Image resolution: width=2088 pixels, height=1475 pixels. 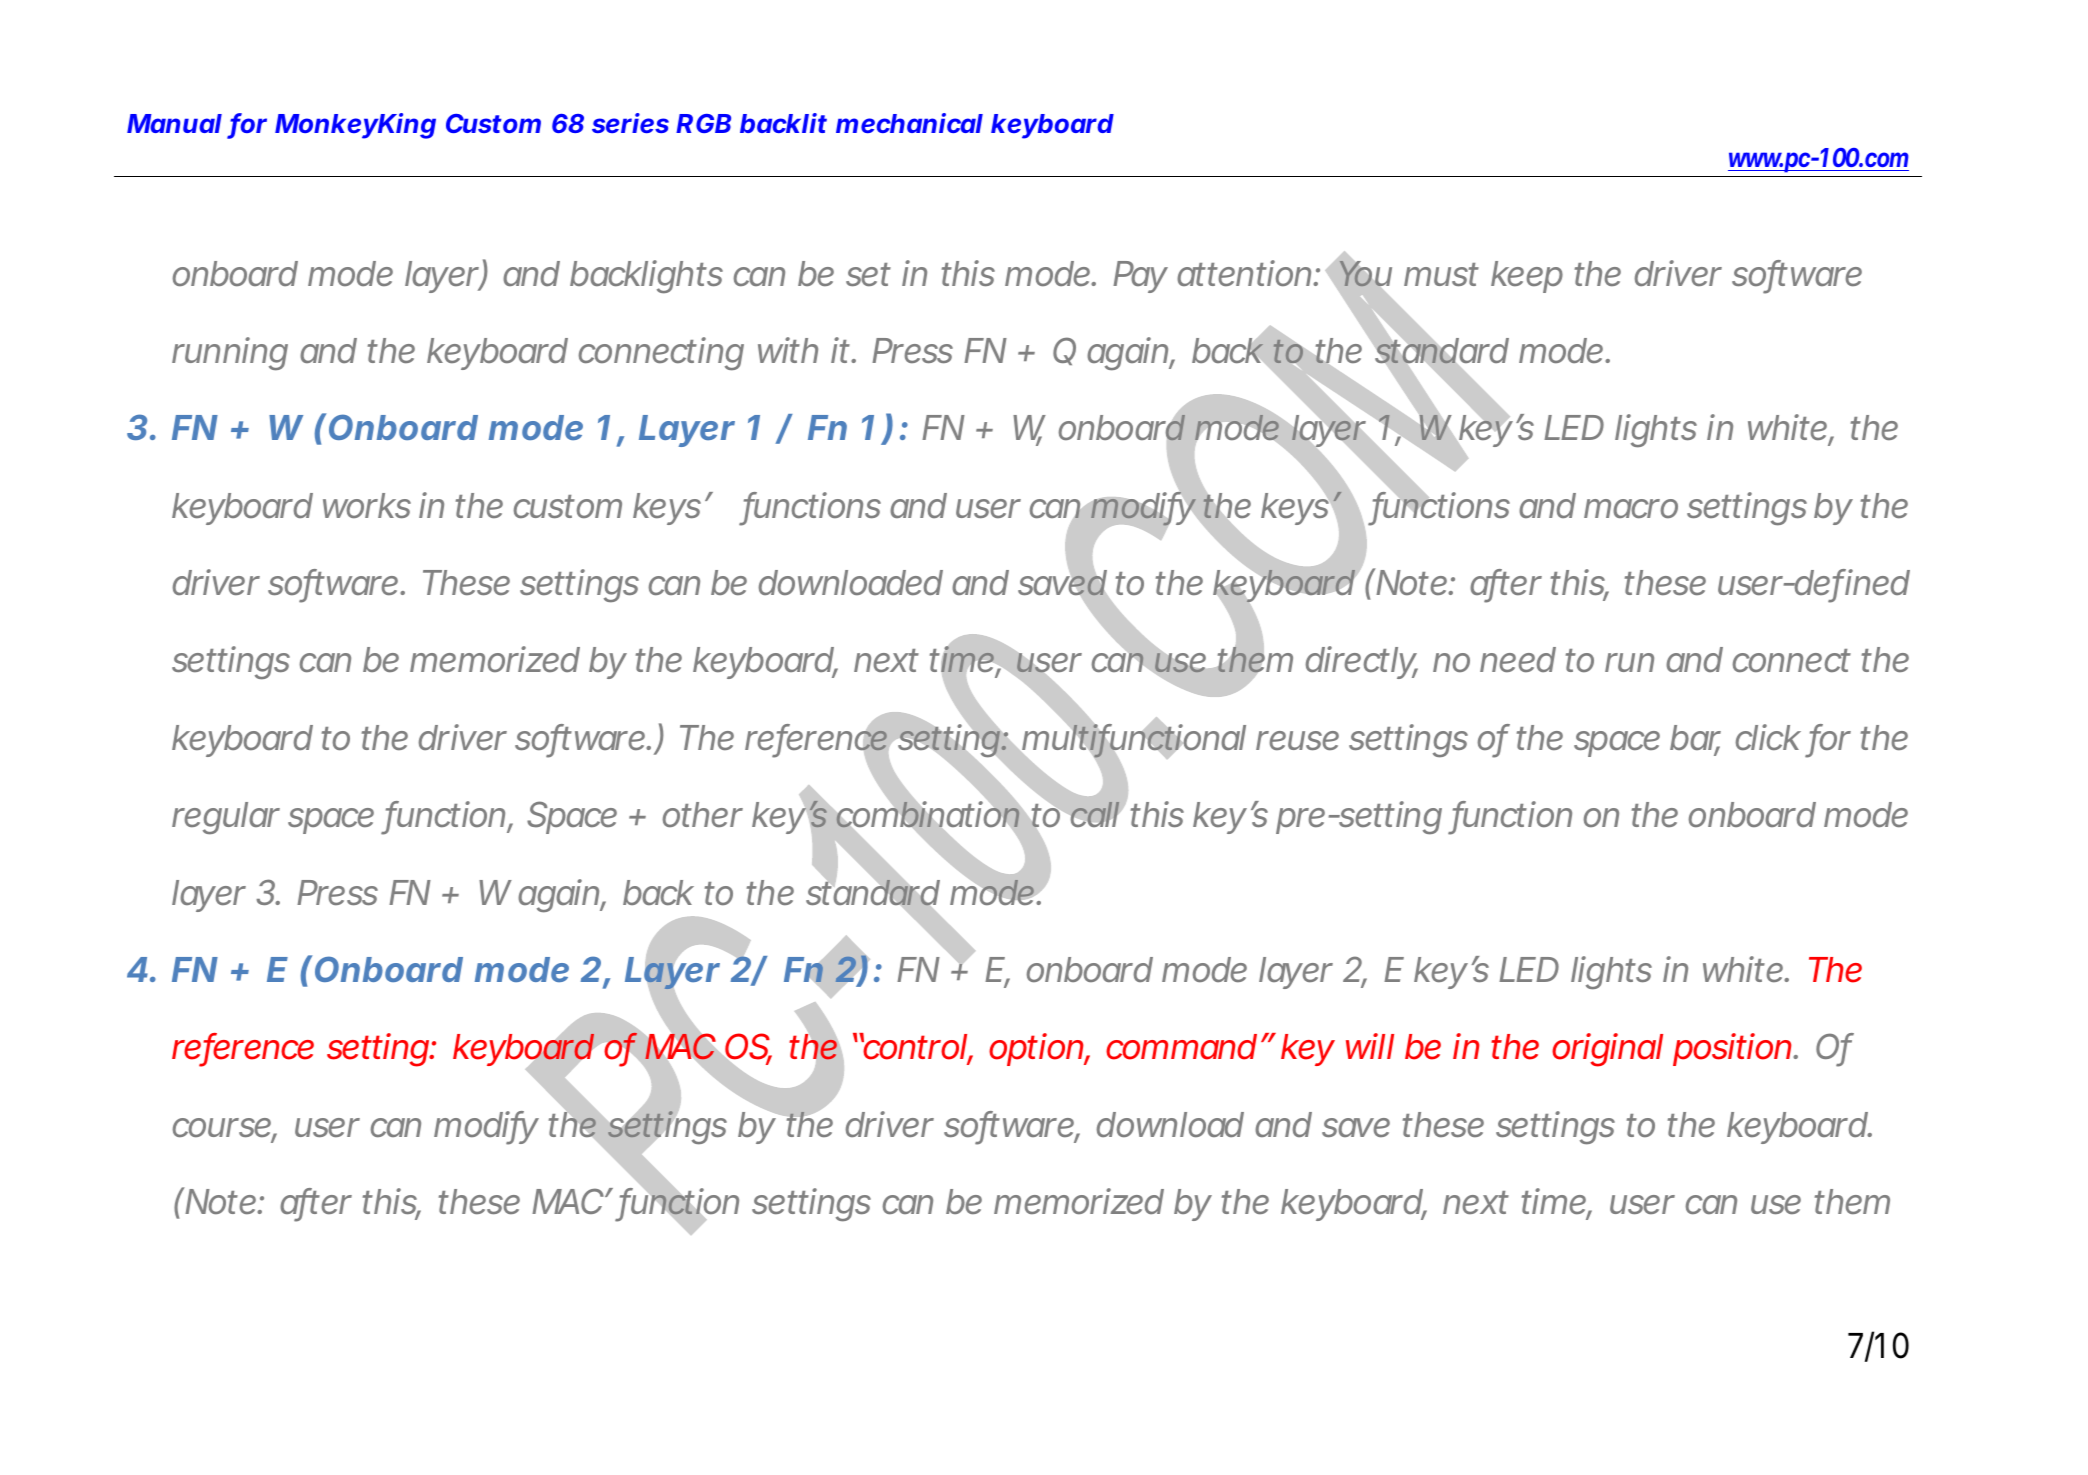 What do you see at coordinates (1527, 277) in the screenshot?
I see `keep` at bounding box center [1527, 277].
